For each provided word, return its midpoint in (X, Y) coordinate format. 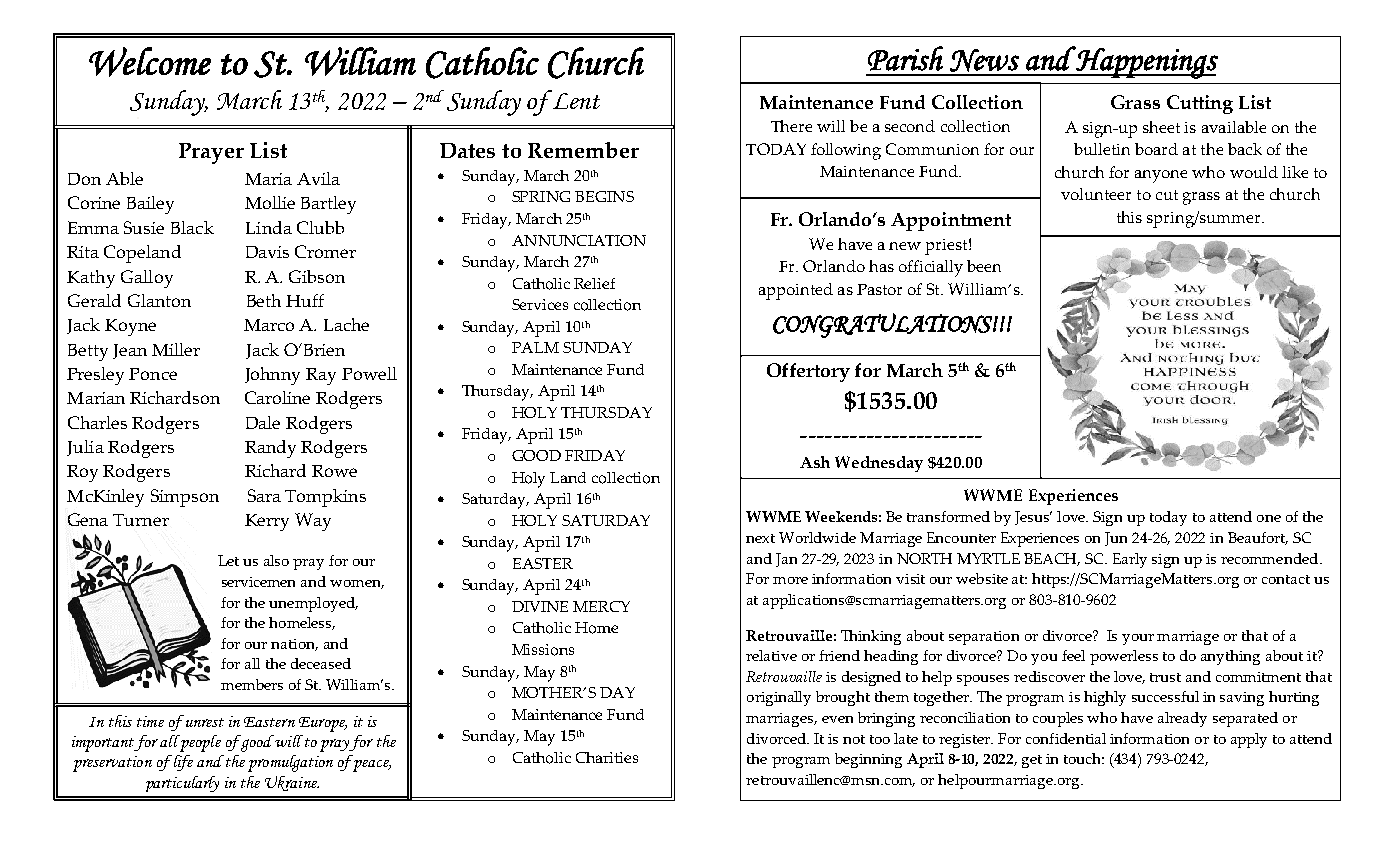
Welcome (150, 62)
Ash (815, 462)
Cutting (1200, 104)
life (182, 763)
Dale (263, 422)
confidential (1066, 738)
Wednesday (879, 464)
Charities (607, 757)
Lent (575, 99)
